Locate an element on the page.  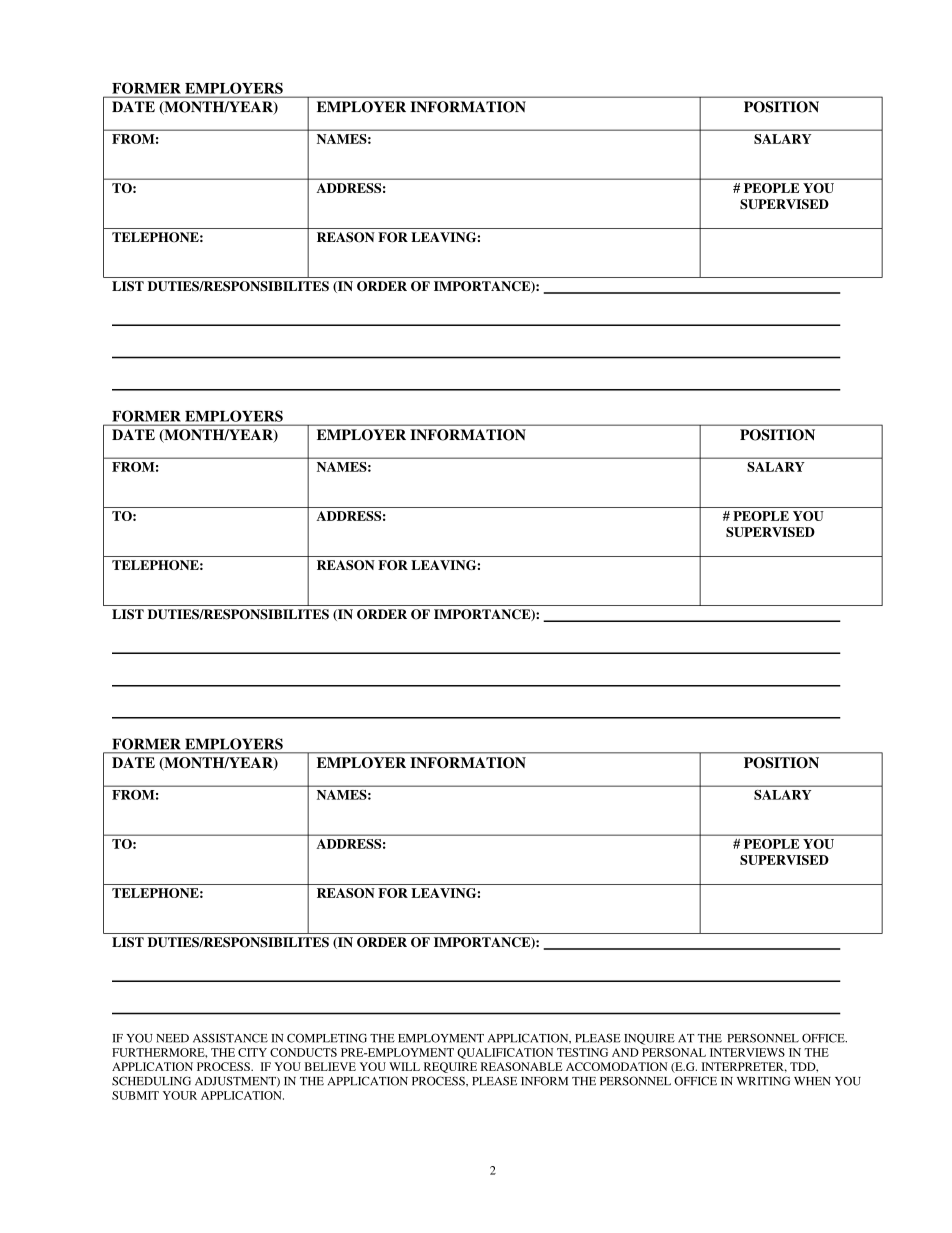
INQUIRE is located at coordinates (649, 1039).
